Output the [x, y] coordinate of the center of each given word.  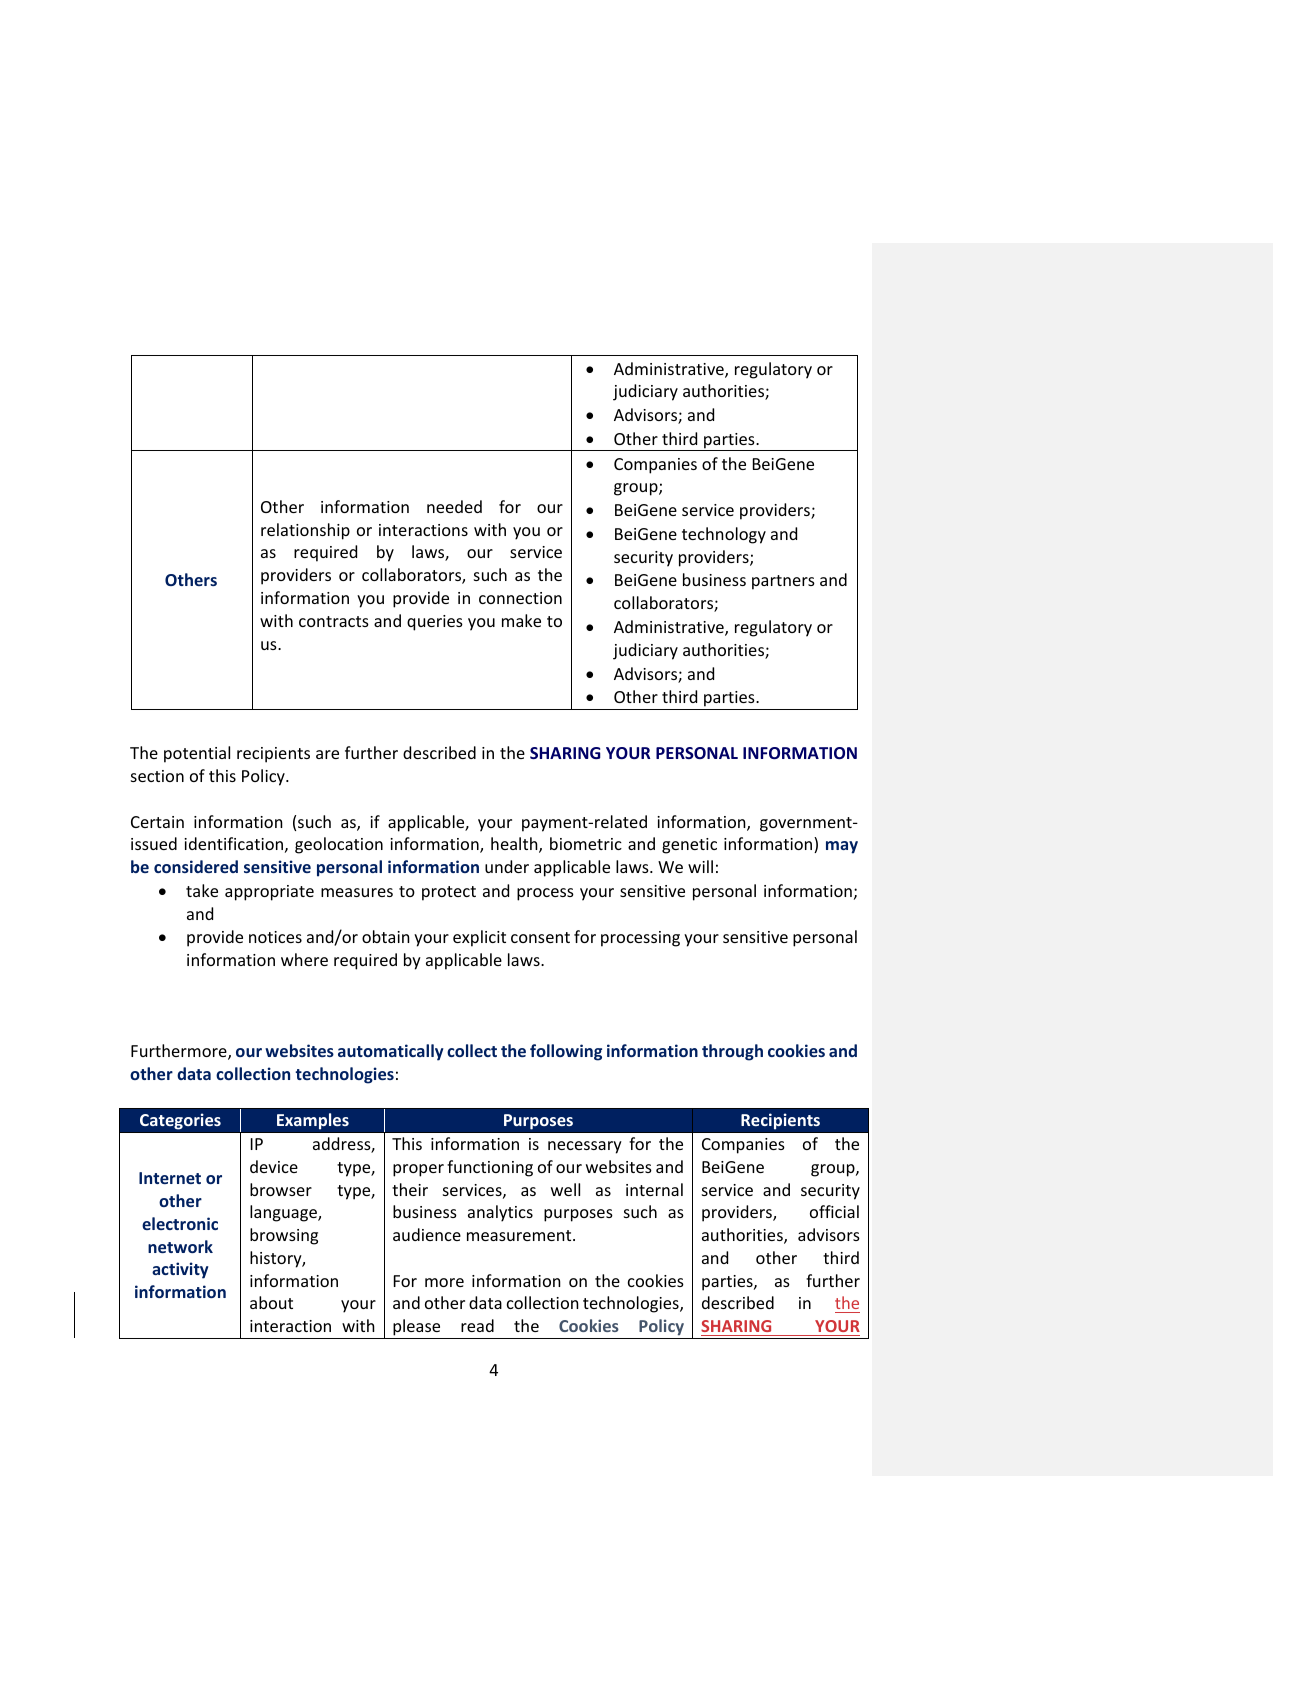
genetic [689, 846]
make [521, 620]
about [271, 1302]
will [700, 866]
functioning [490, 1168]
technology [724, 535]
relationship [305, 531]
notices [275, 937]
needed [454, 506]
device [274, 1166]
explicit [479, 938]
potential [197, 754]
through [732, 1052]
